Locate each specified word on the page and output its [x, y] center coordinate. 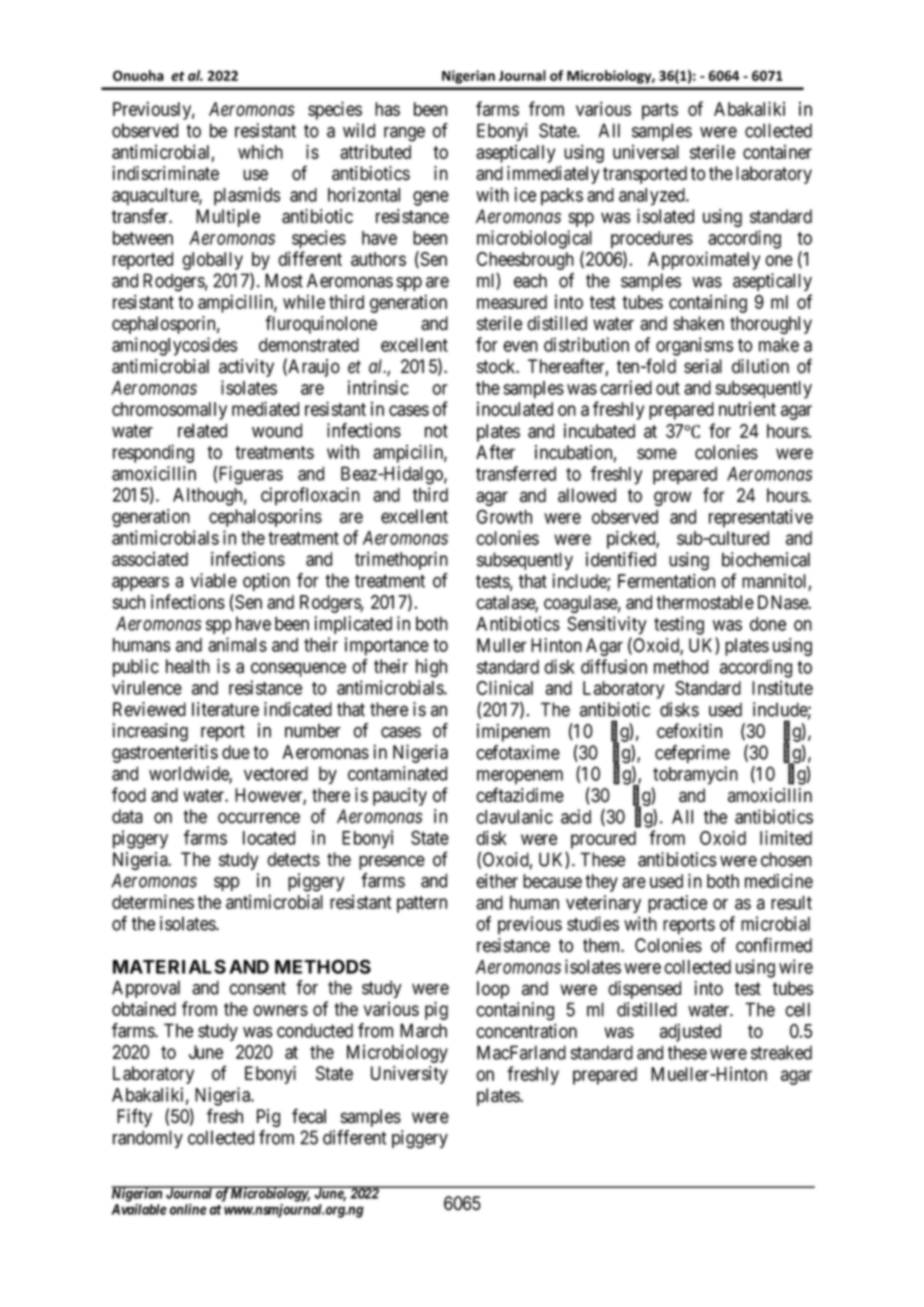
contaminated [397, 773]
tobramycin [695, 775]
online [188, 1209]
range [404, 134]
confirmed [774, 945]
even [520, 346]
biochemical [766, 559]
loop [493, 990]
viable [214, 580]
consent [257, 988]
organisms [694, 346]
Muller [502, 645]
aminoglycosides [174, 346]
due [236, 752]
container [777, 152]
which [260, 151]
